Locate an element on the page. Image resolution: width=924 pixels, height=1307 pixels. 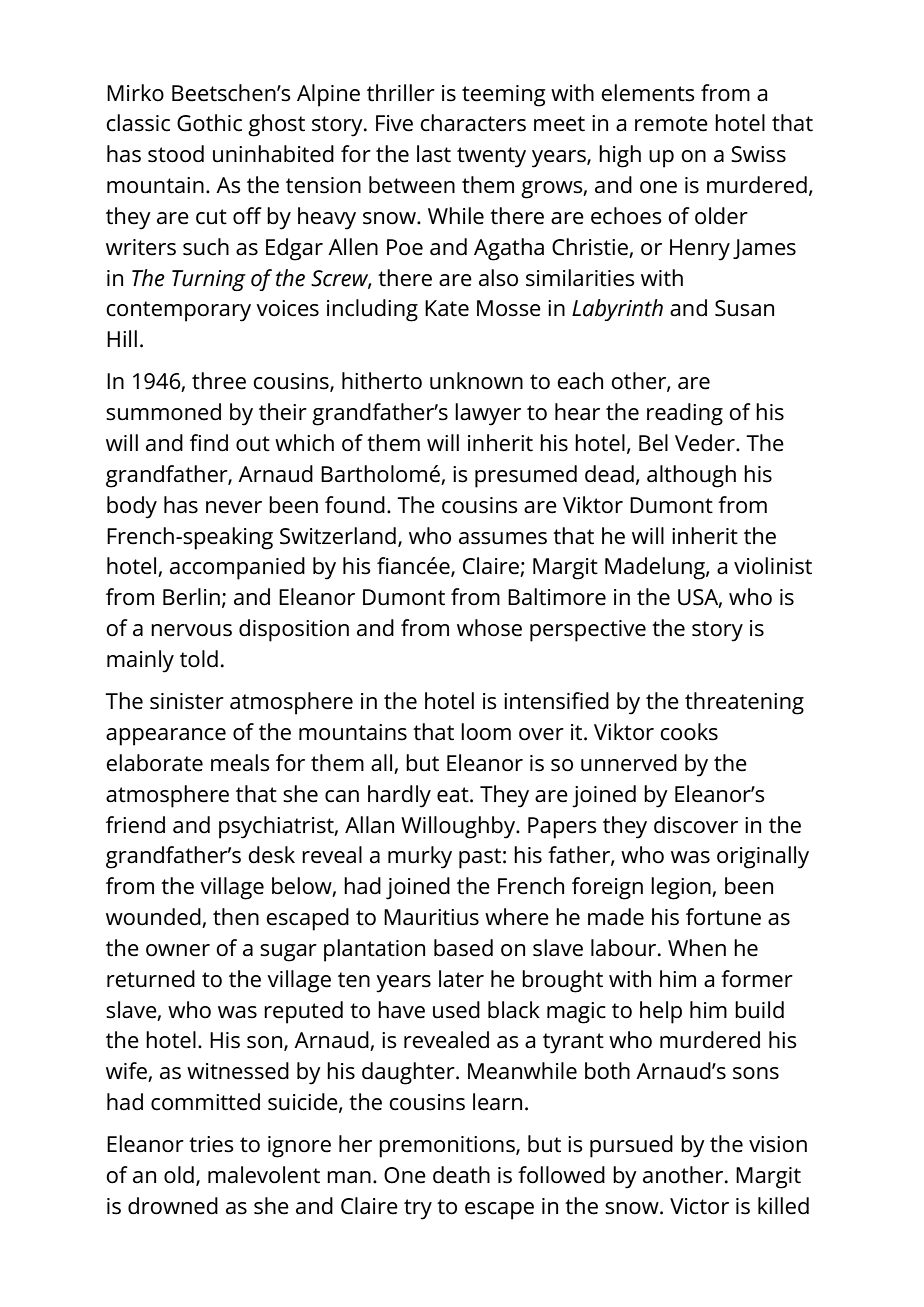
characters is located at coordinates (473, 123).
